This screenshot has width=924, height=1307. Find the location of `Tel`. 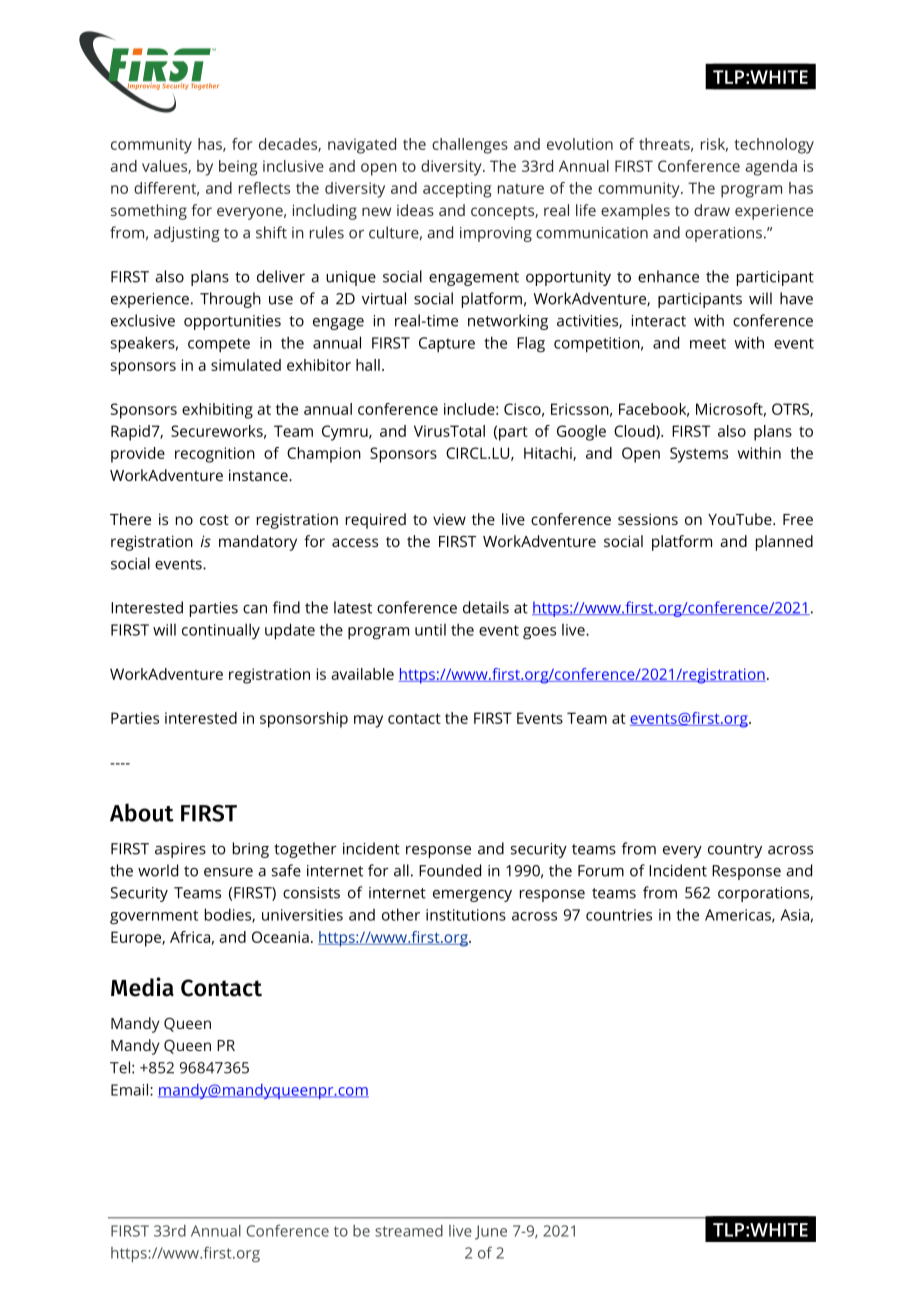

Tel is located at coordinates (120, 1067).
